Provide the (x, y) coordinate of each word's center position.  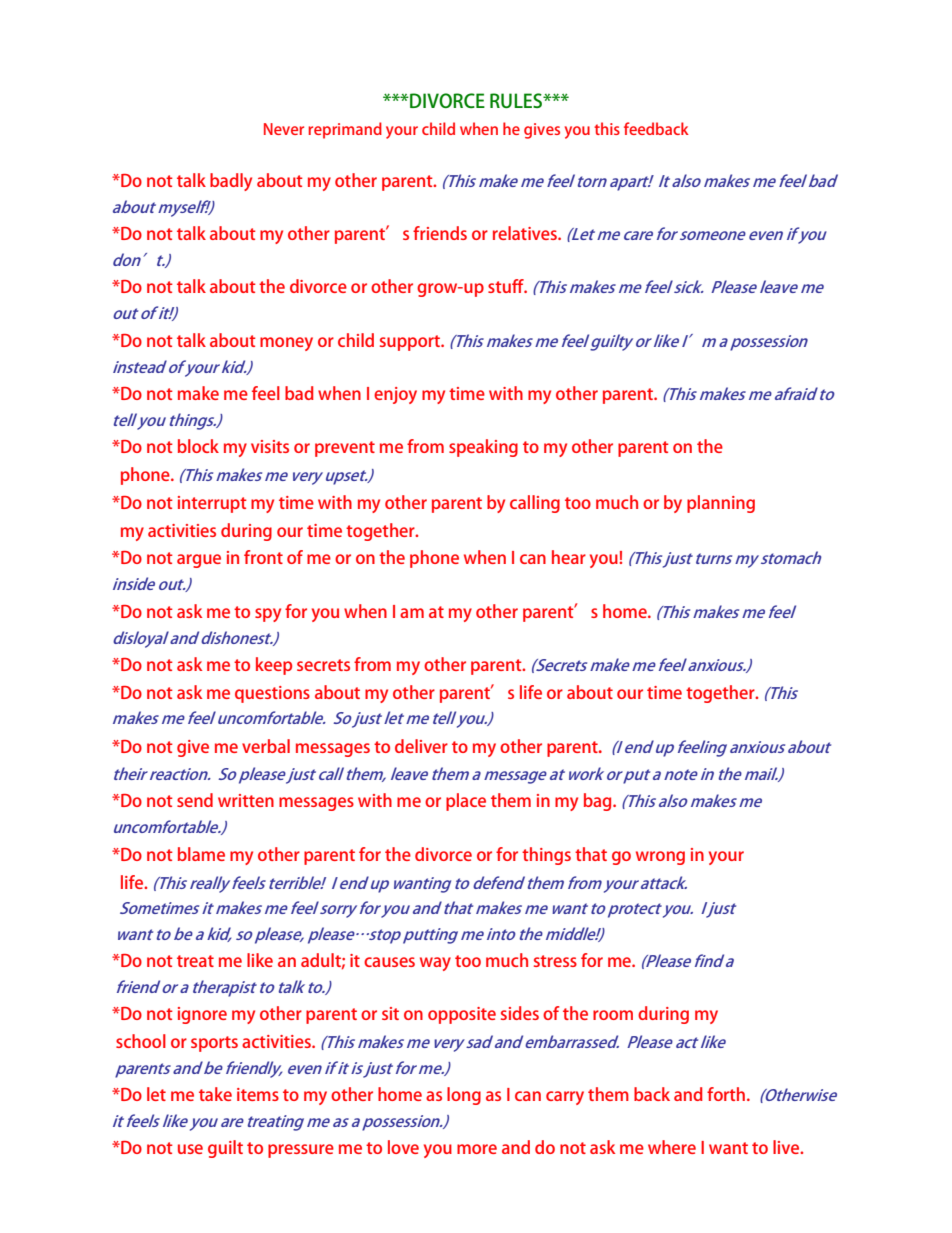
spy (268, 615)
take (215, 1094)
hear (569, 557)
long (464, 1096)
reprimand (345, 130)
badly (231, 182)
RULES (517, 100)
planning (721, 504)
